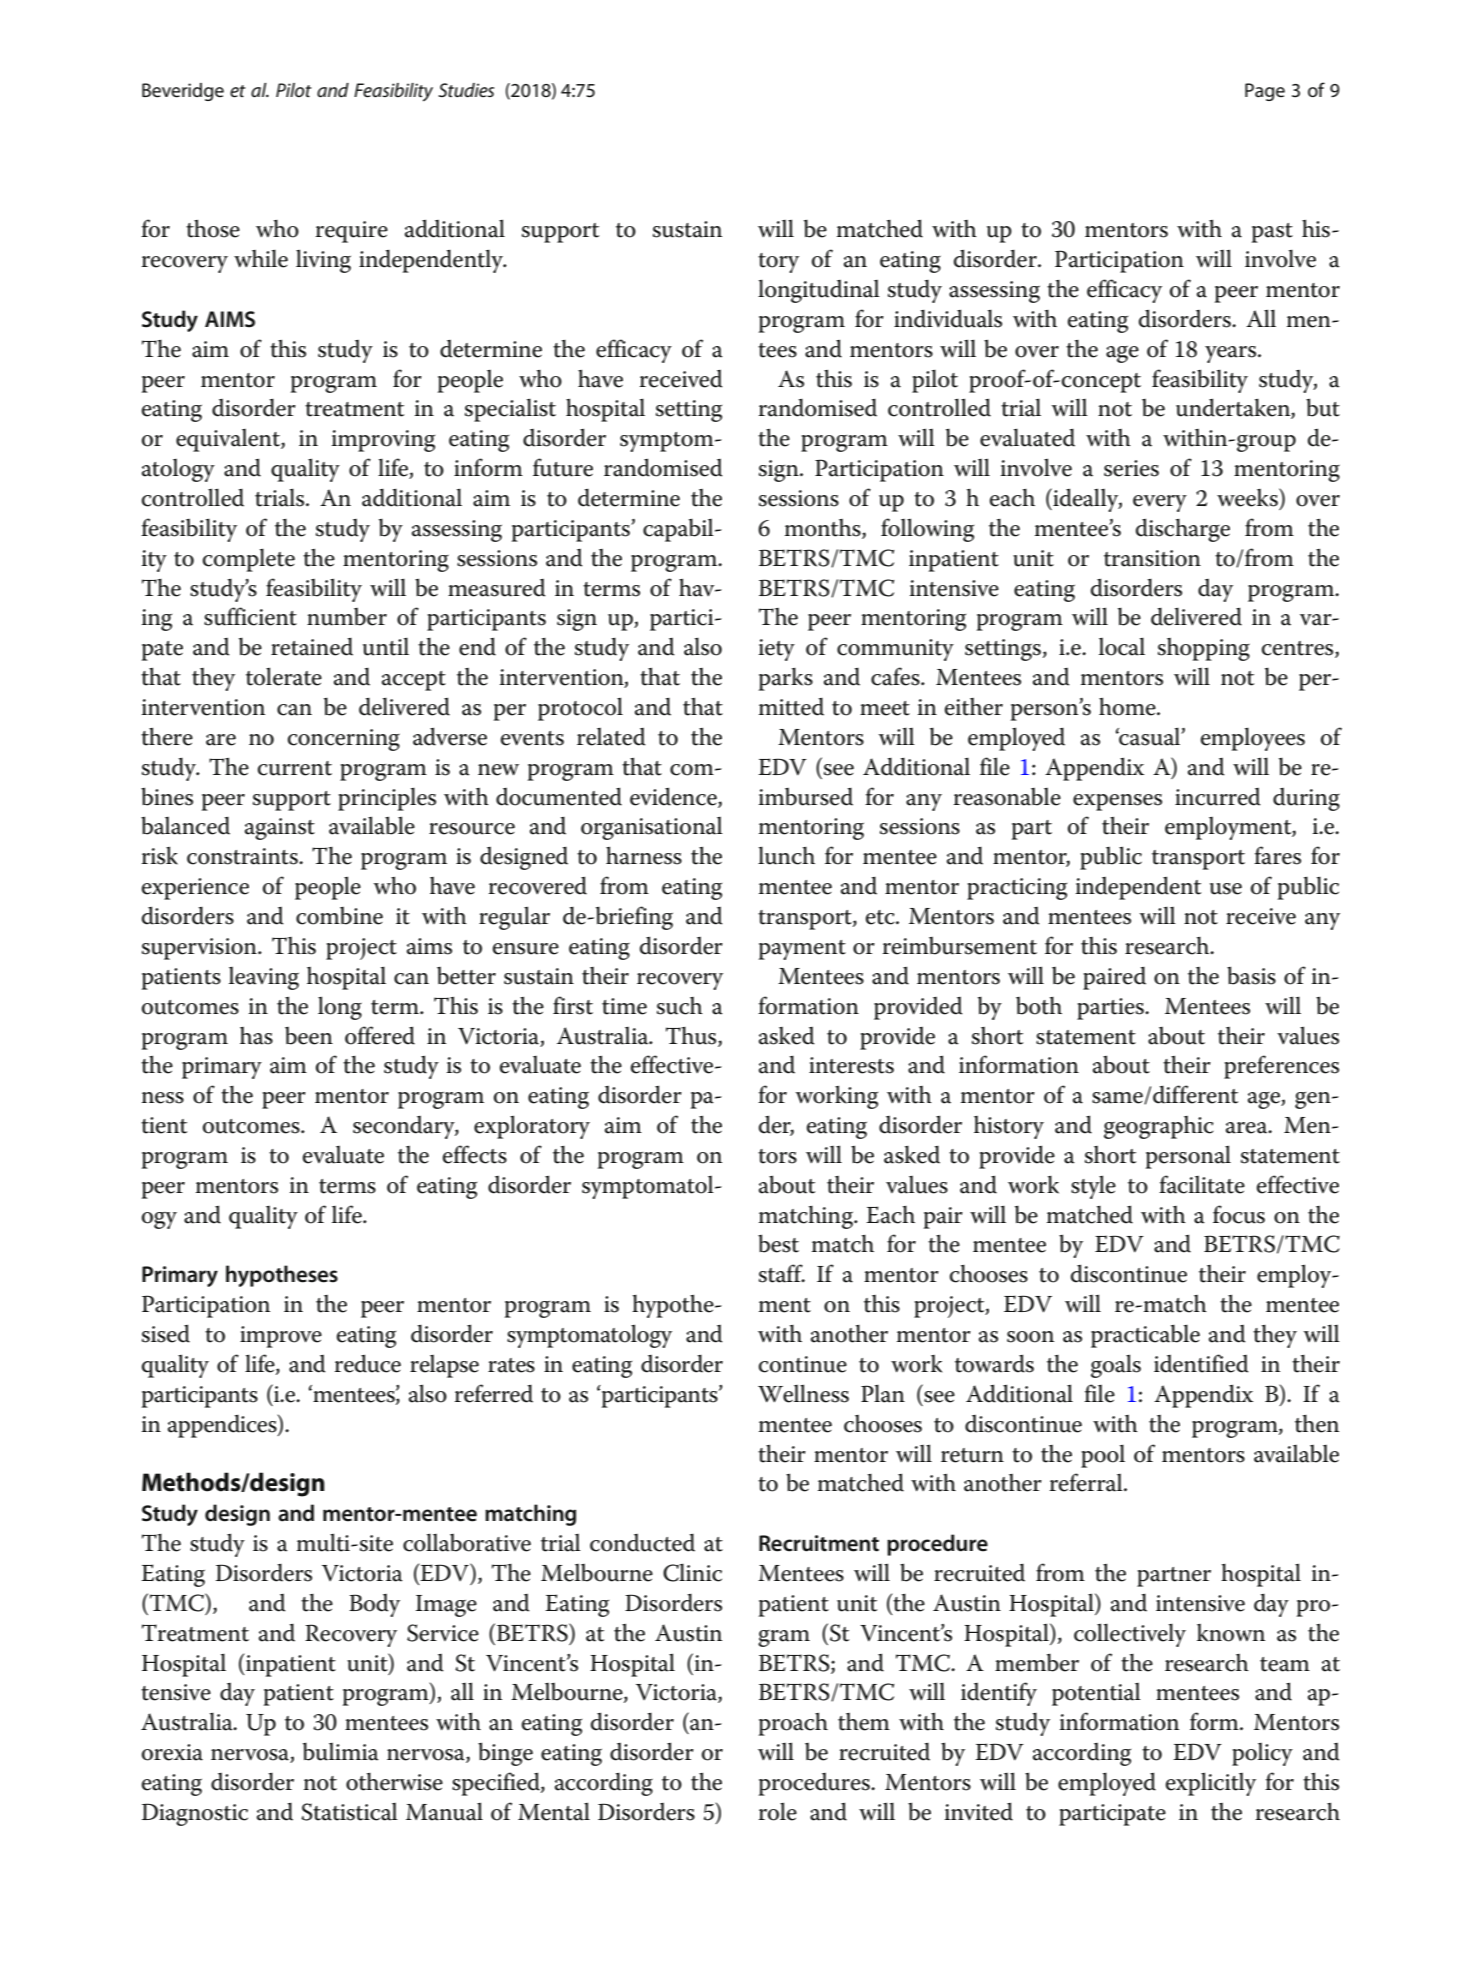  What do you see at coordinates (778, 1811) in the screenshot?
I see `role` at bounding box center [778, 1811].
